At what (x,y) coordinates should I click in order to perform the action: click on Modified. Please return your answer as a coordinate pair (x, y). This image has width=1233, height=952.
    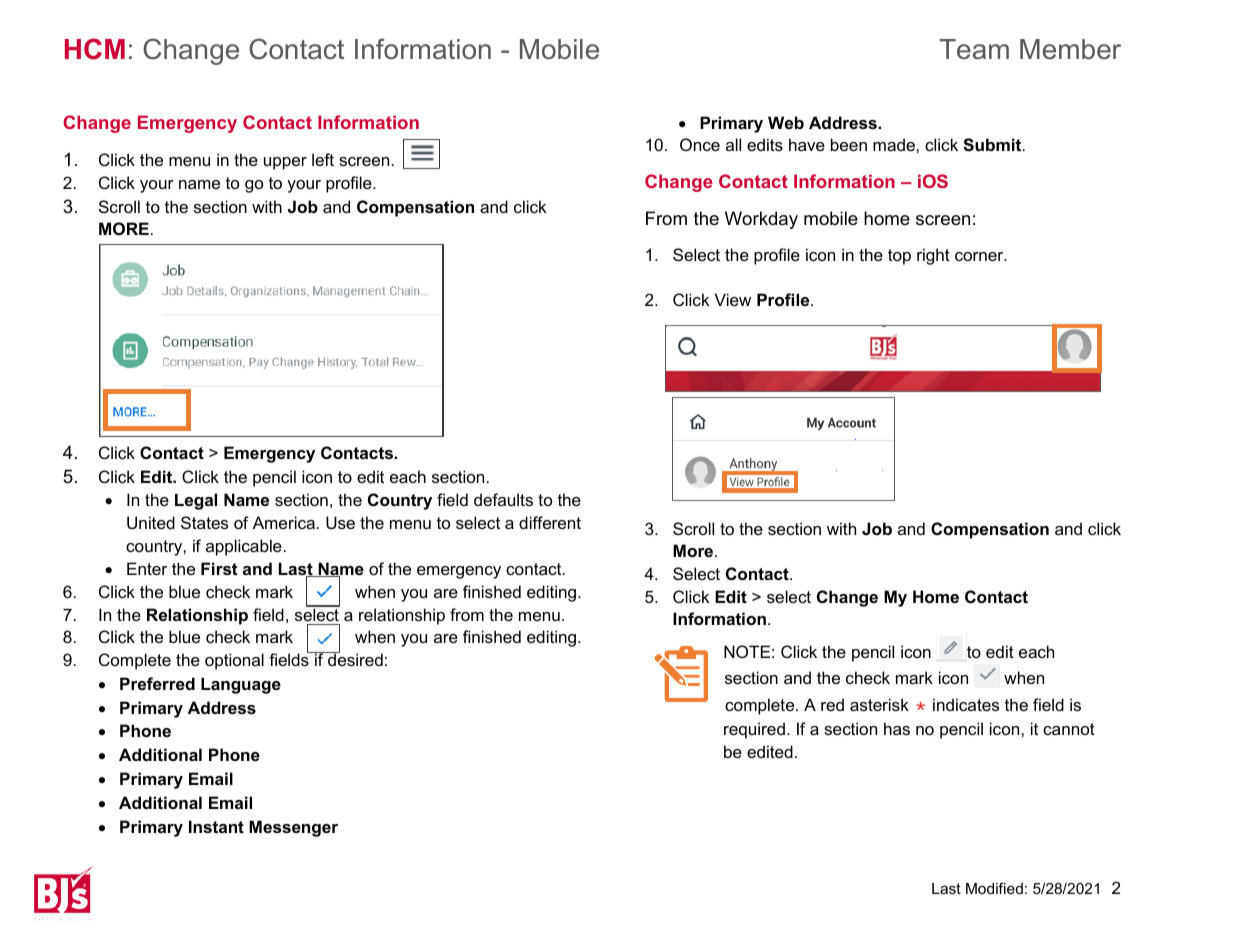
    Looking at the image, I should click on (994, 888).
